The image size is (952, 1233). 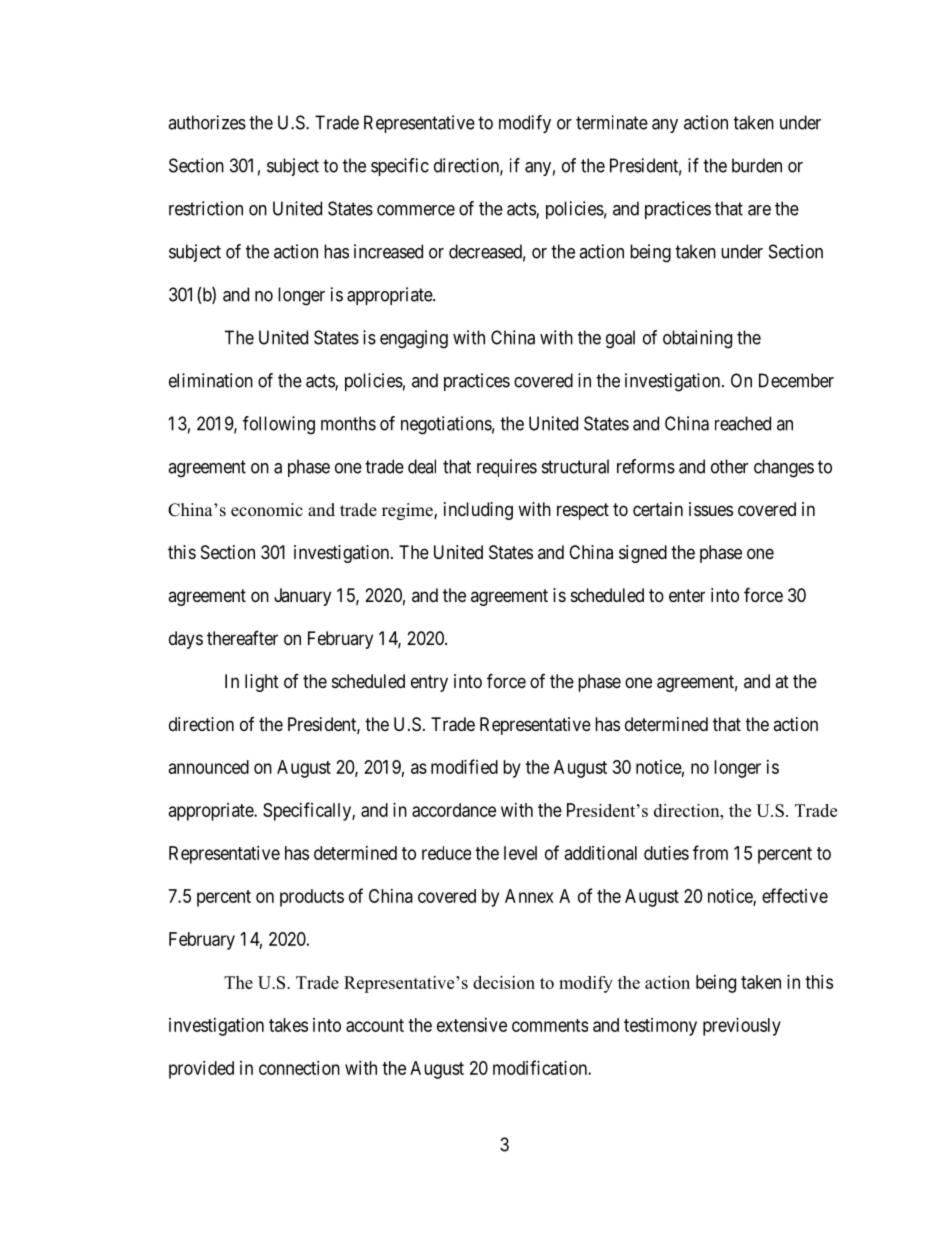 I want to click on takes, so click(x=288, y=1025).
